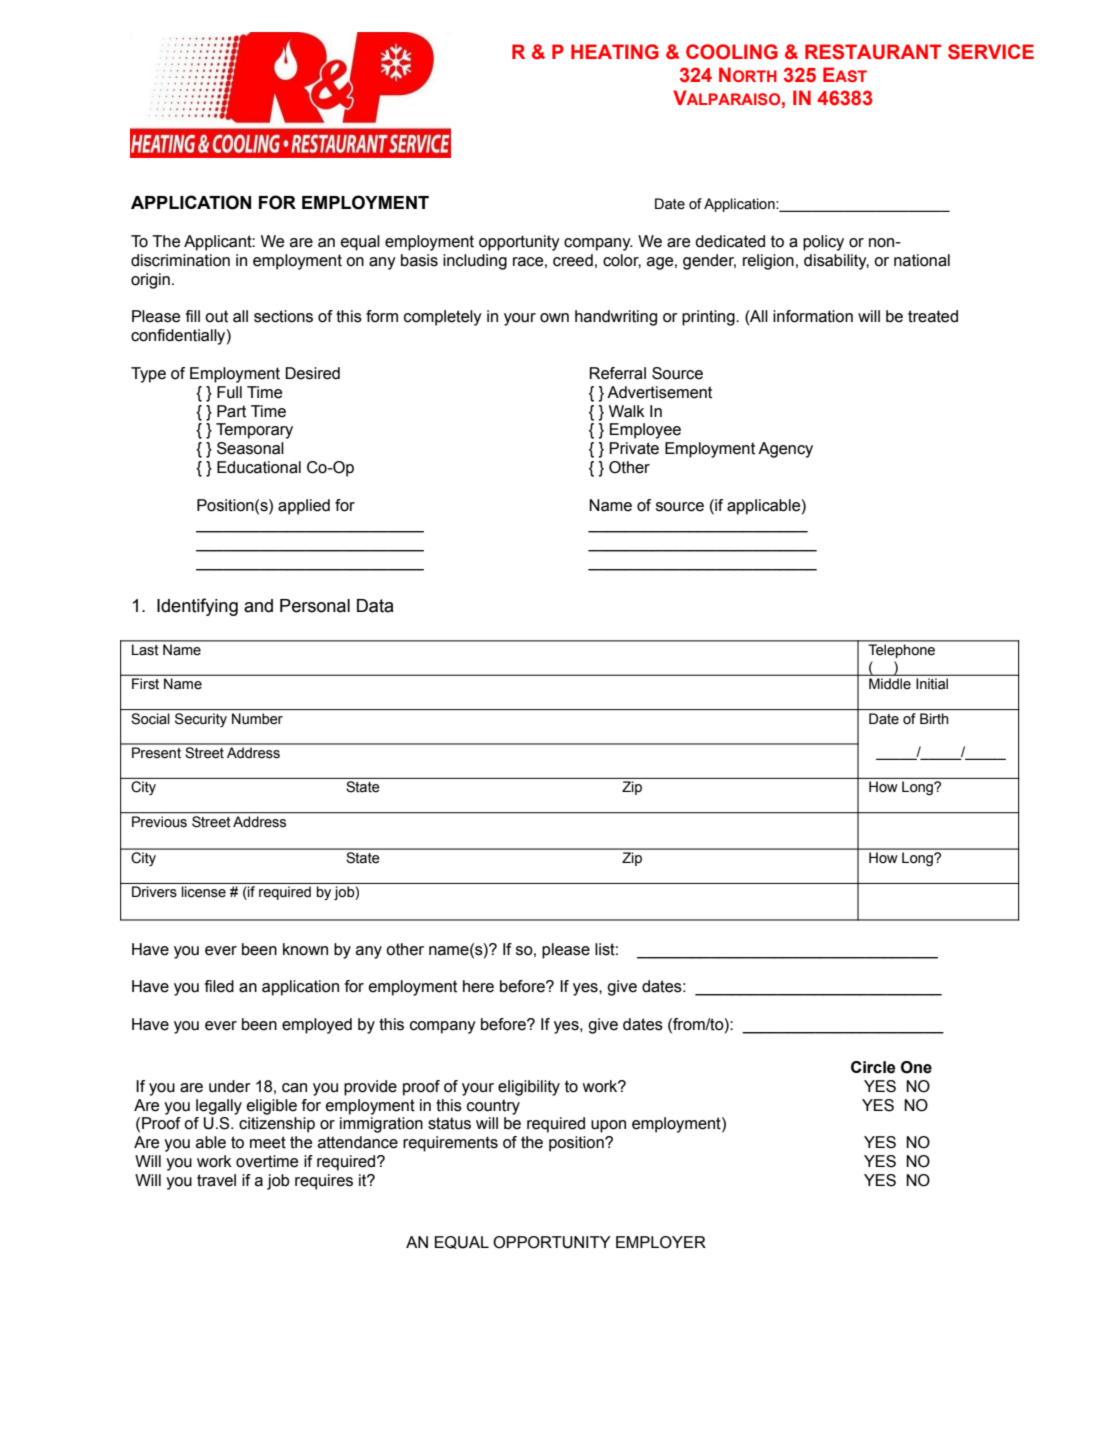 The image size is (1112, 1440). Describe the element at coordinates (873, 1067) in the screenshot. I see `Circle` at that location.
